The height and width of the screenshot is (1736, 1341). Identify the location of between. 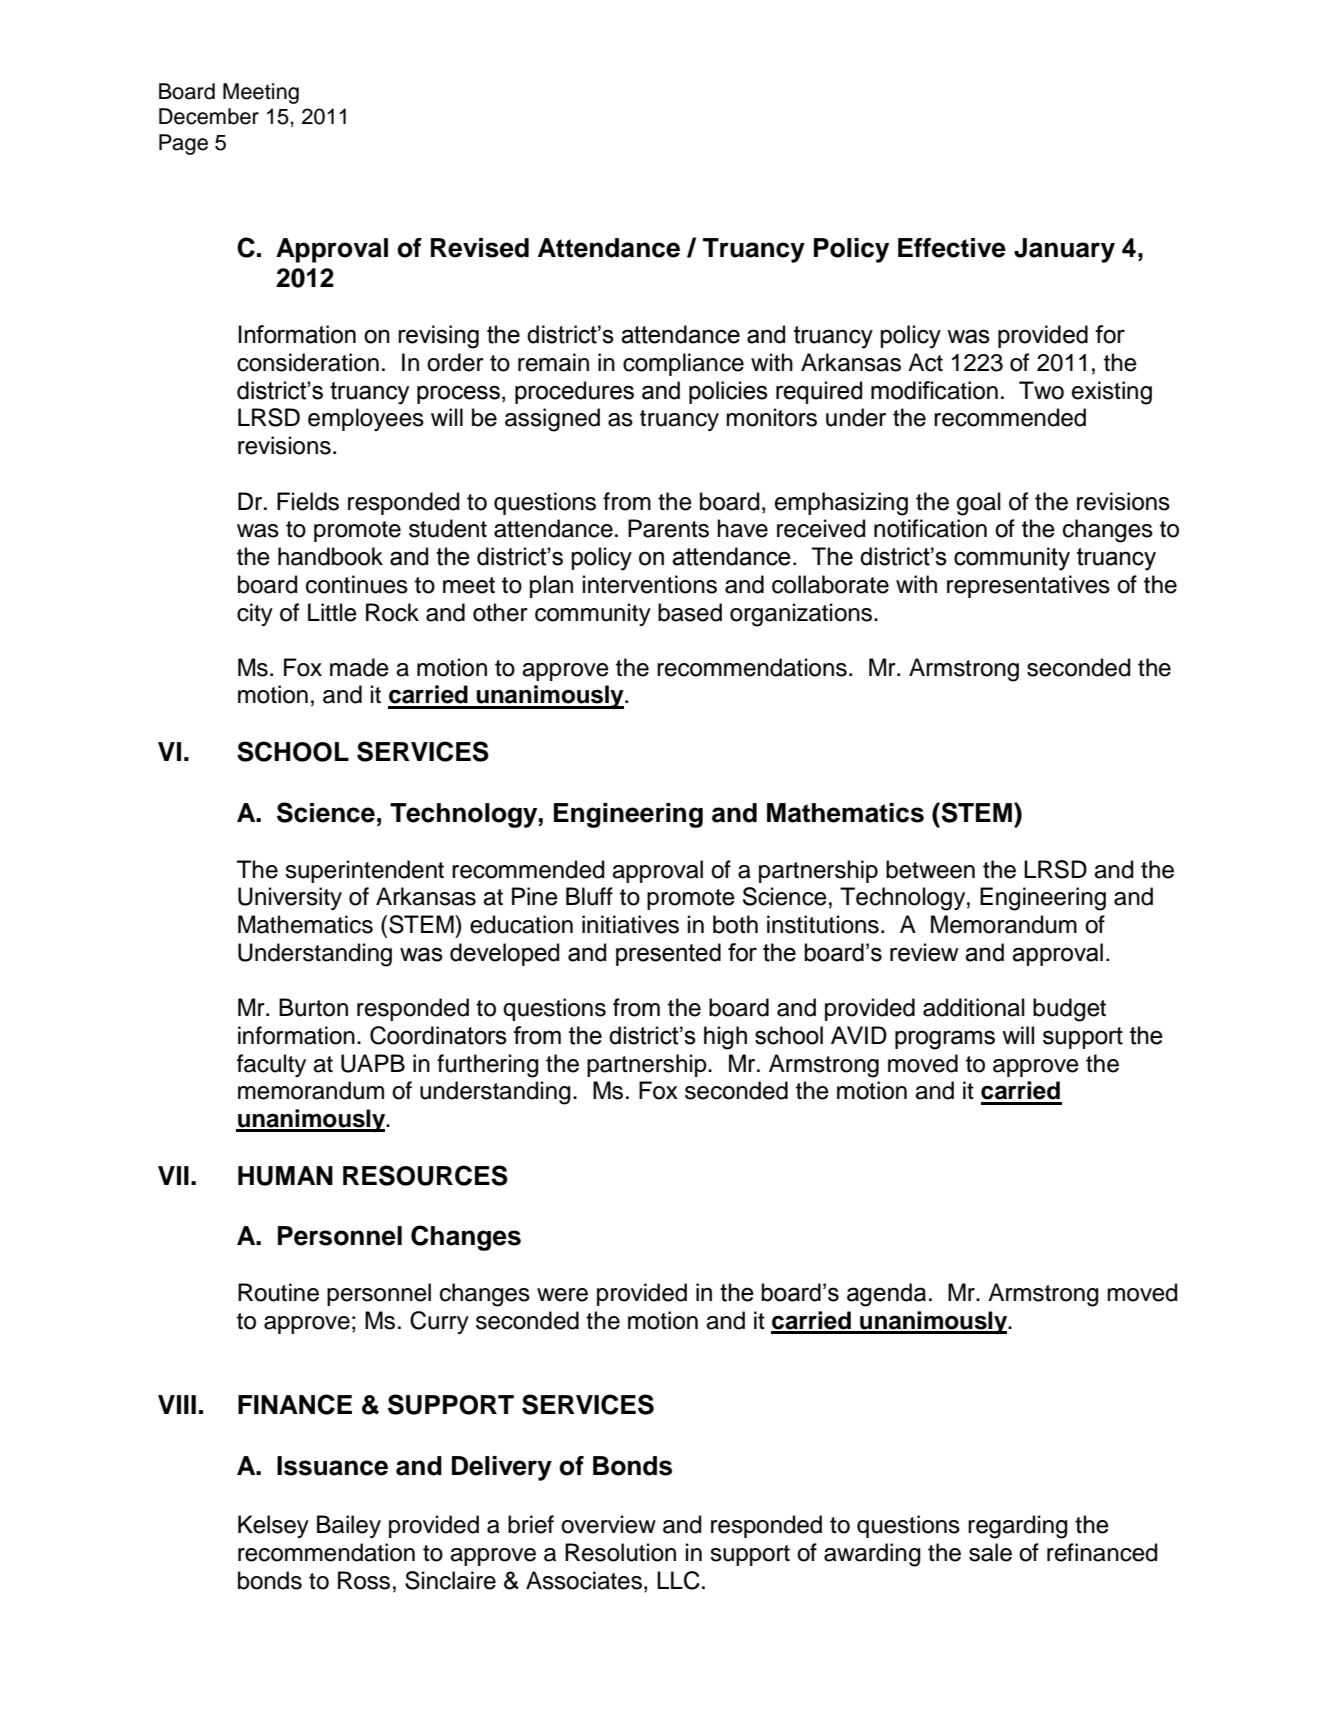
(930, 869).
